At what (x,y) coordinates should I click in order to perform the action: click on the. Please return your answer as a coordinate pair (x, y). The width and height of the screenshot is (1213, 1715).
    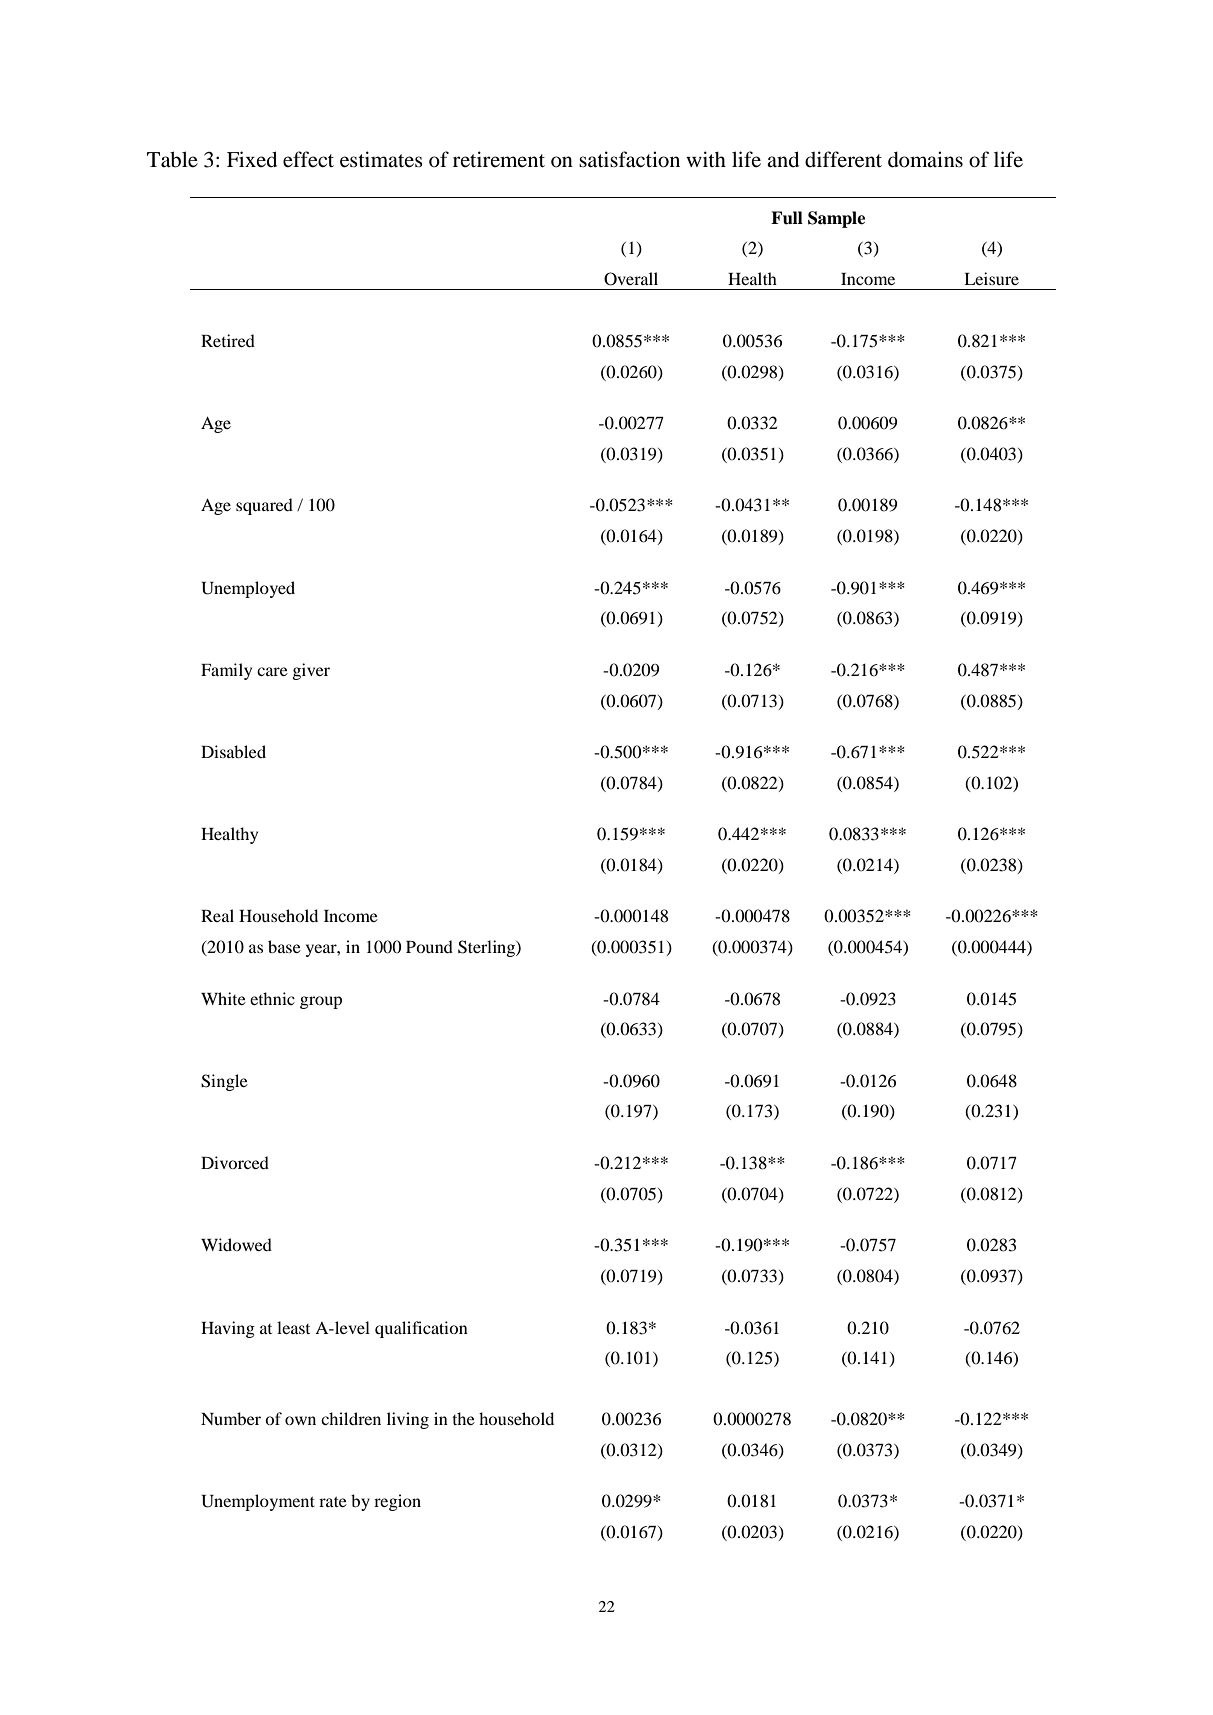
    Looking at the image, I should click on (463, 1418).
